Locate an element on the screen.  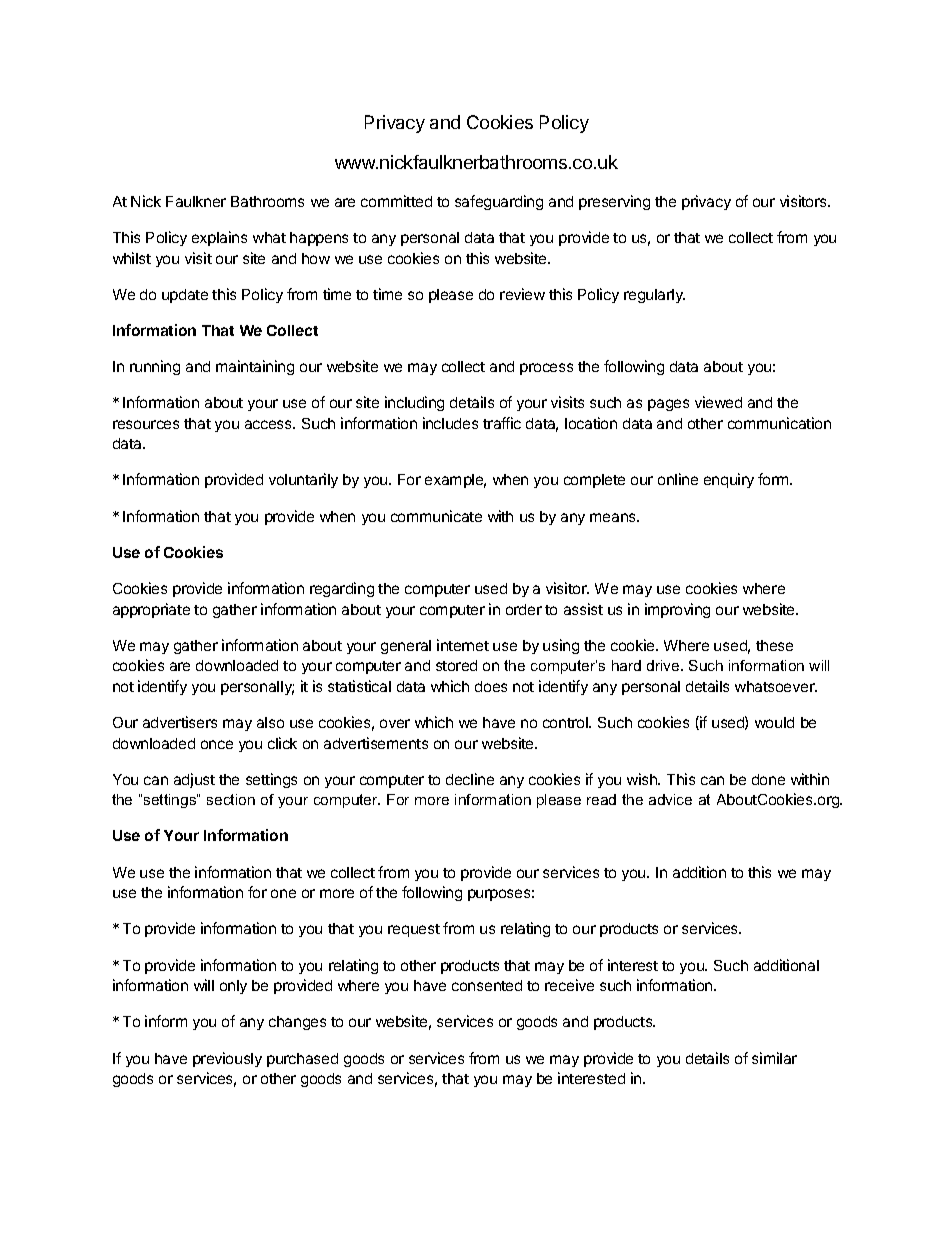
preserving is located at coordinates (614, 202).
